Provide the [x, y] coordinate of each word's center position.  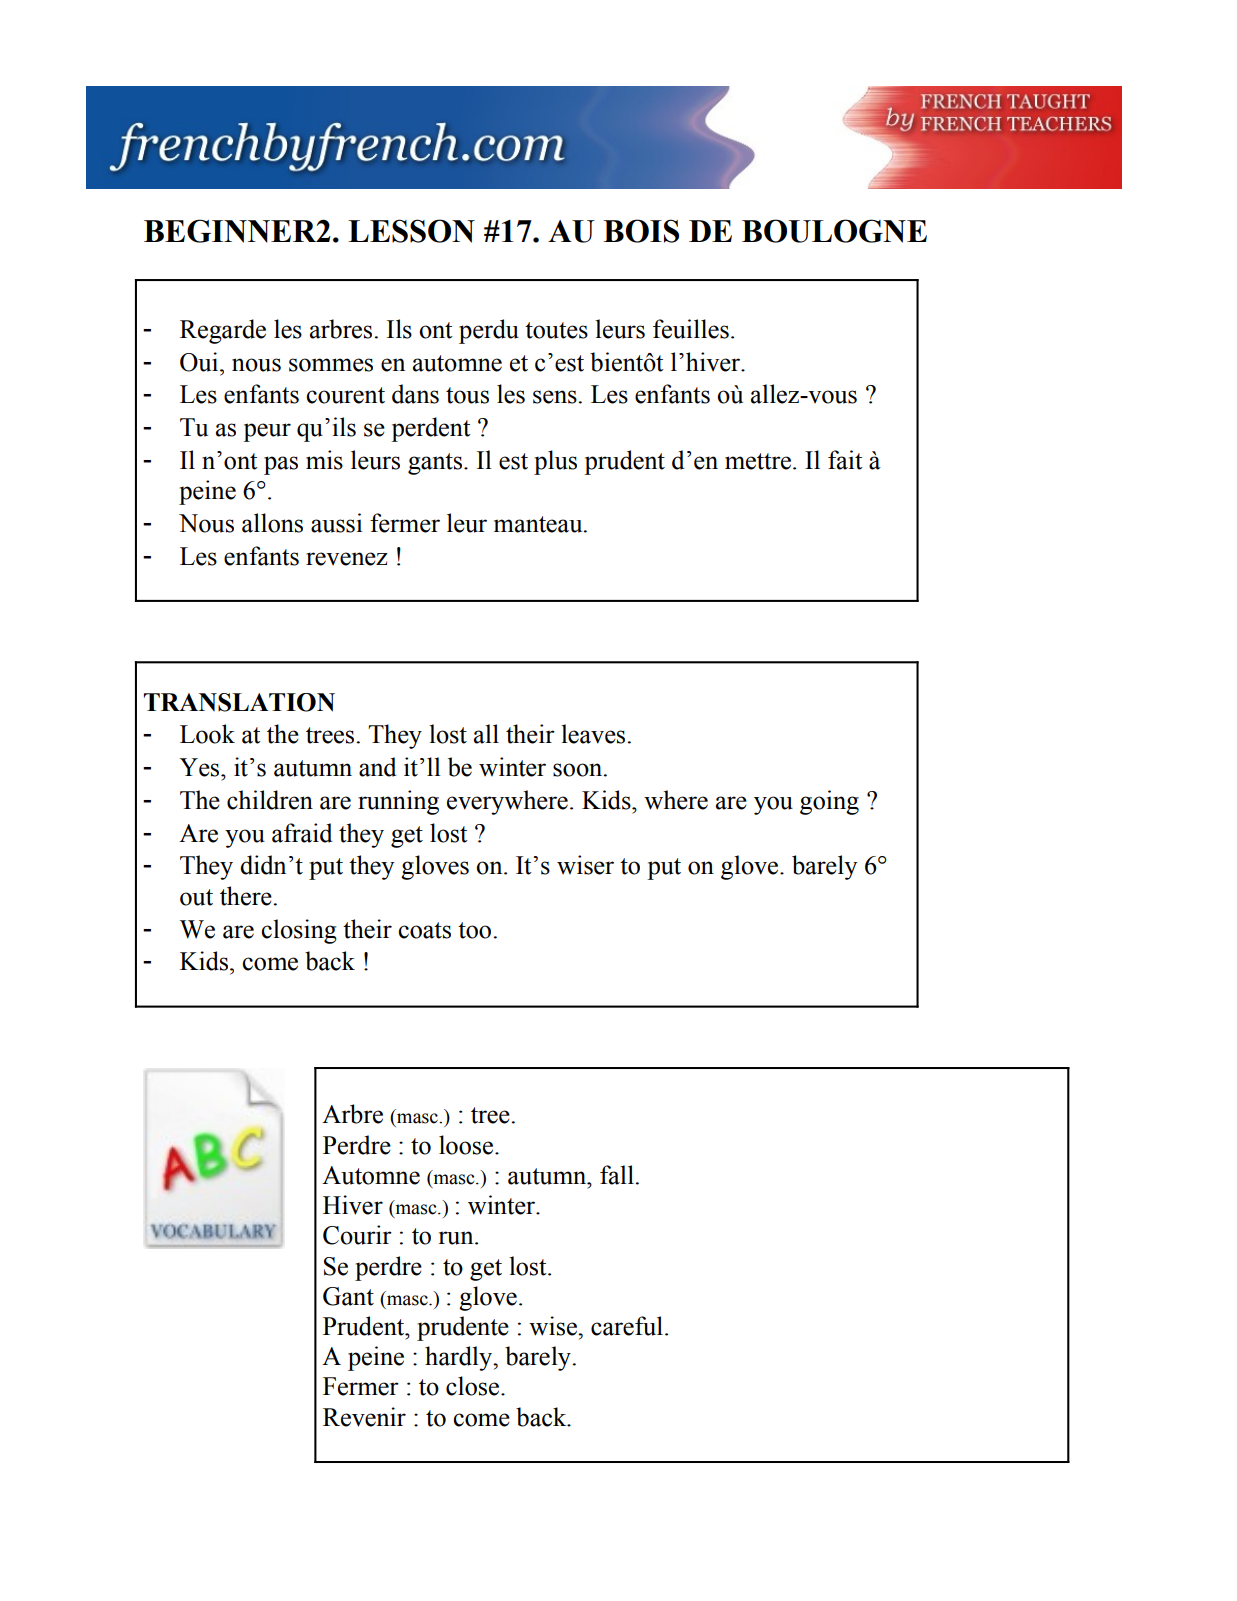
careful [628, 1326]
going [829, 802]
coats [424, 930]
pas [281, 465]
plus [555, 462]
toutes [556, 330]
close [472, 1386]
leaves [594, 734]
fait [845, 460]
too [476, 930]
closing [299, 931]
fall [618, 1175]
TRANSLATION [239, 702]
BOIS [641, 231]
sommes [331, 365]
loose [466, 1145]
